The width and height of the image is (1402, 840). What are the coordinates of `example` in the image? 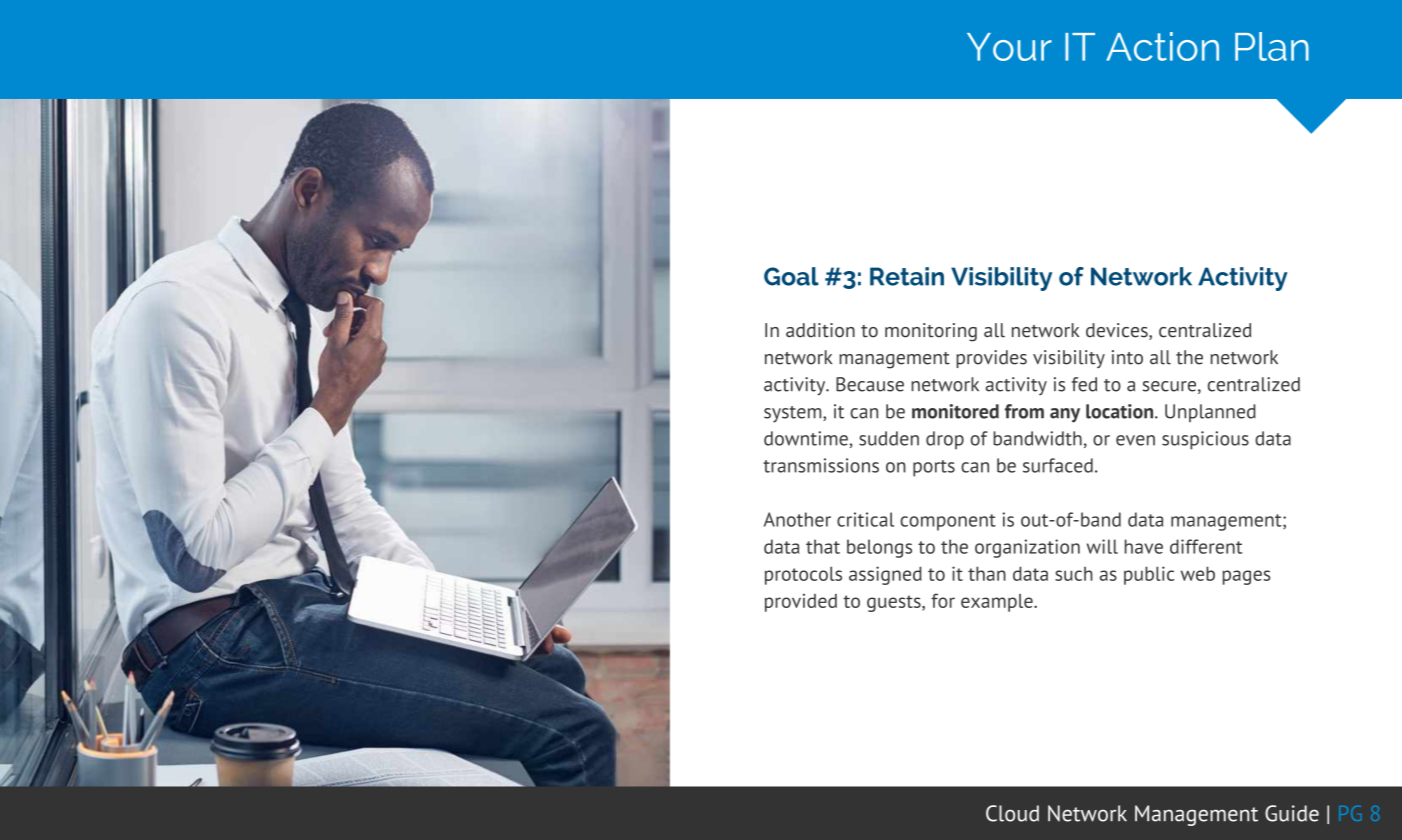 It's located at (998, 603).
